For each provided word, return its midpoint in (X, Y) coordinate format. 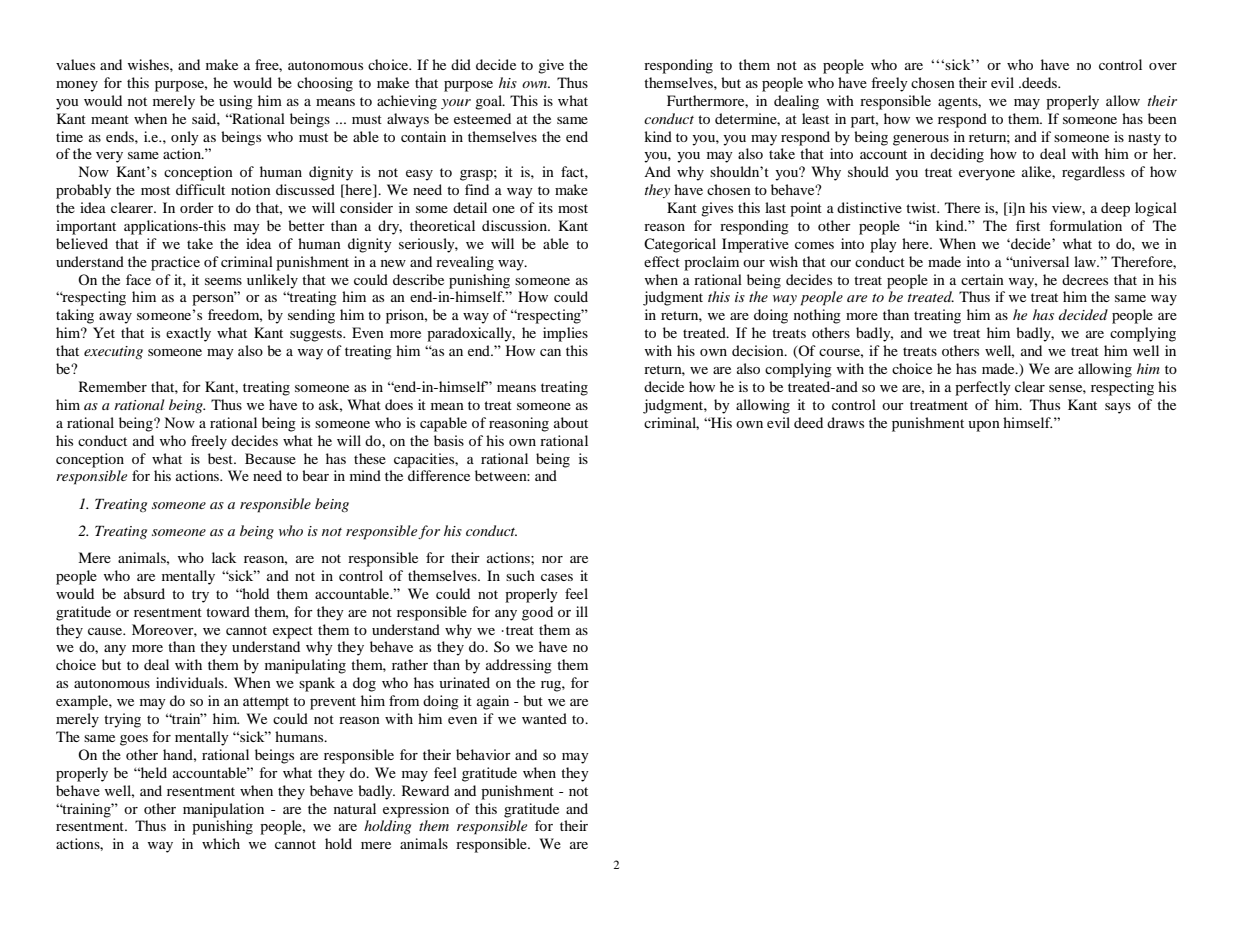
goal (490, 102)
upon (984, 426)
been (1162, 118)
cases (557, 577)
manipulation (223, 810)
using (236, 102)
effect (662, 261)
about (571, 422)
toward (228, 611)
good (537, 613)
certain (982, 279)
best (221, 458)
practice (175, 263)
